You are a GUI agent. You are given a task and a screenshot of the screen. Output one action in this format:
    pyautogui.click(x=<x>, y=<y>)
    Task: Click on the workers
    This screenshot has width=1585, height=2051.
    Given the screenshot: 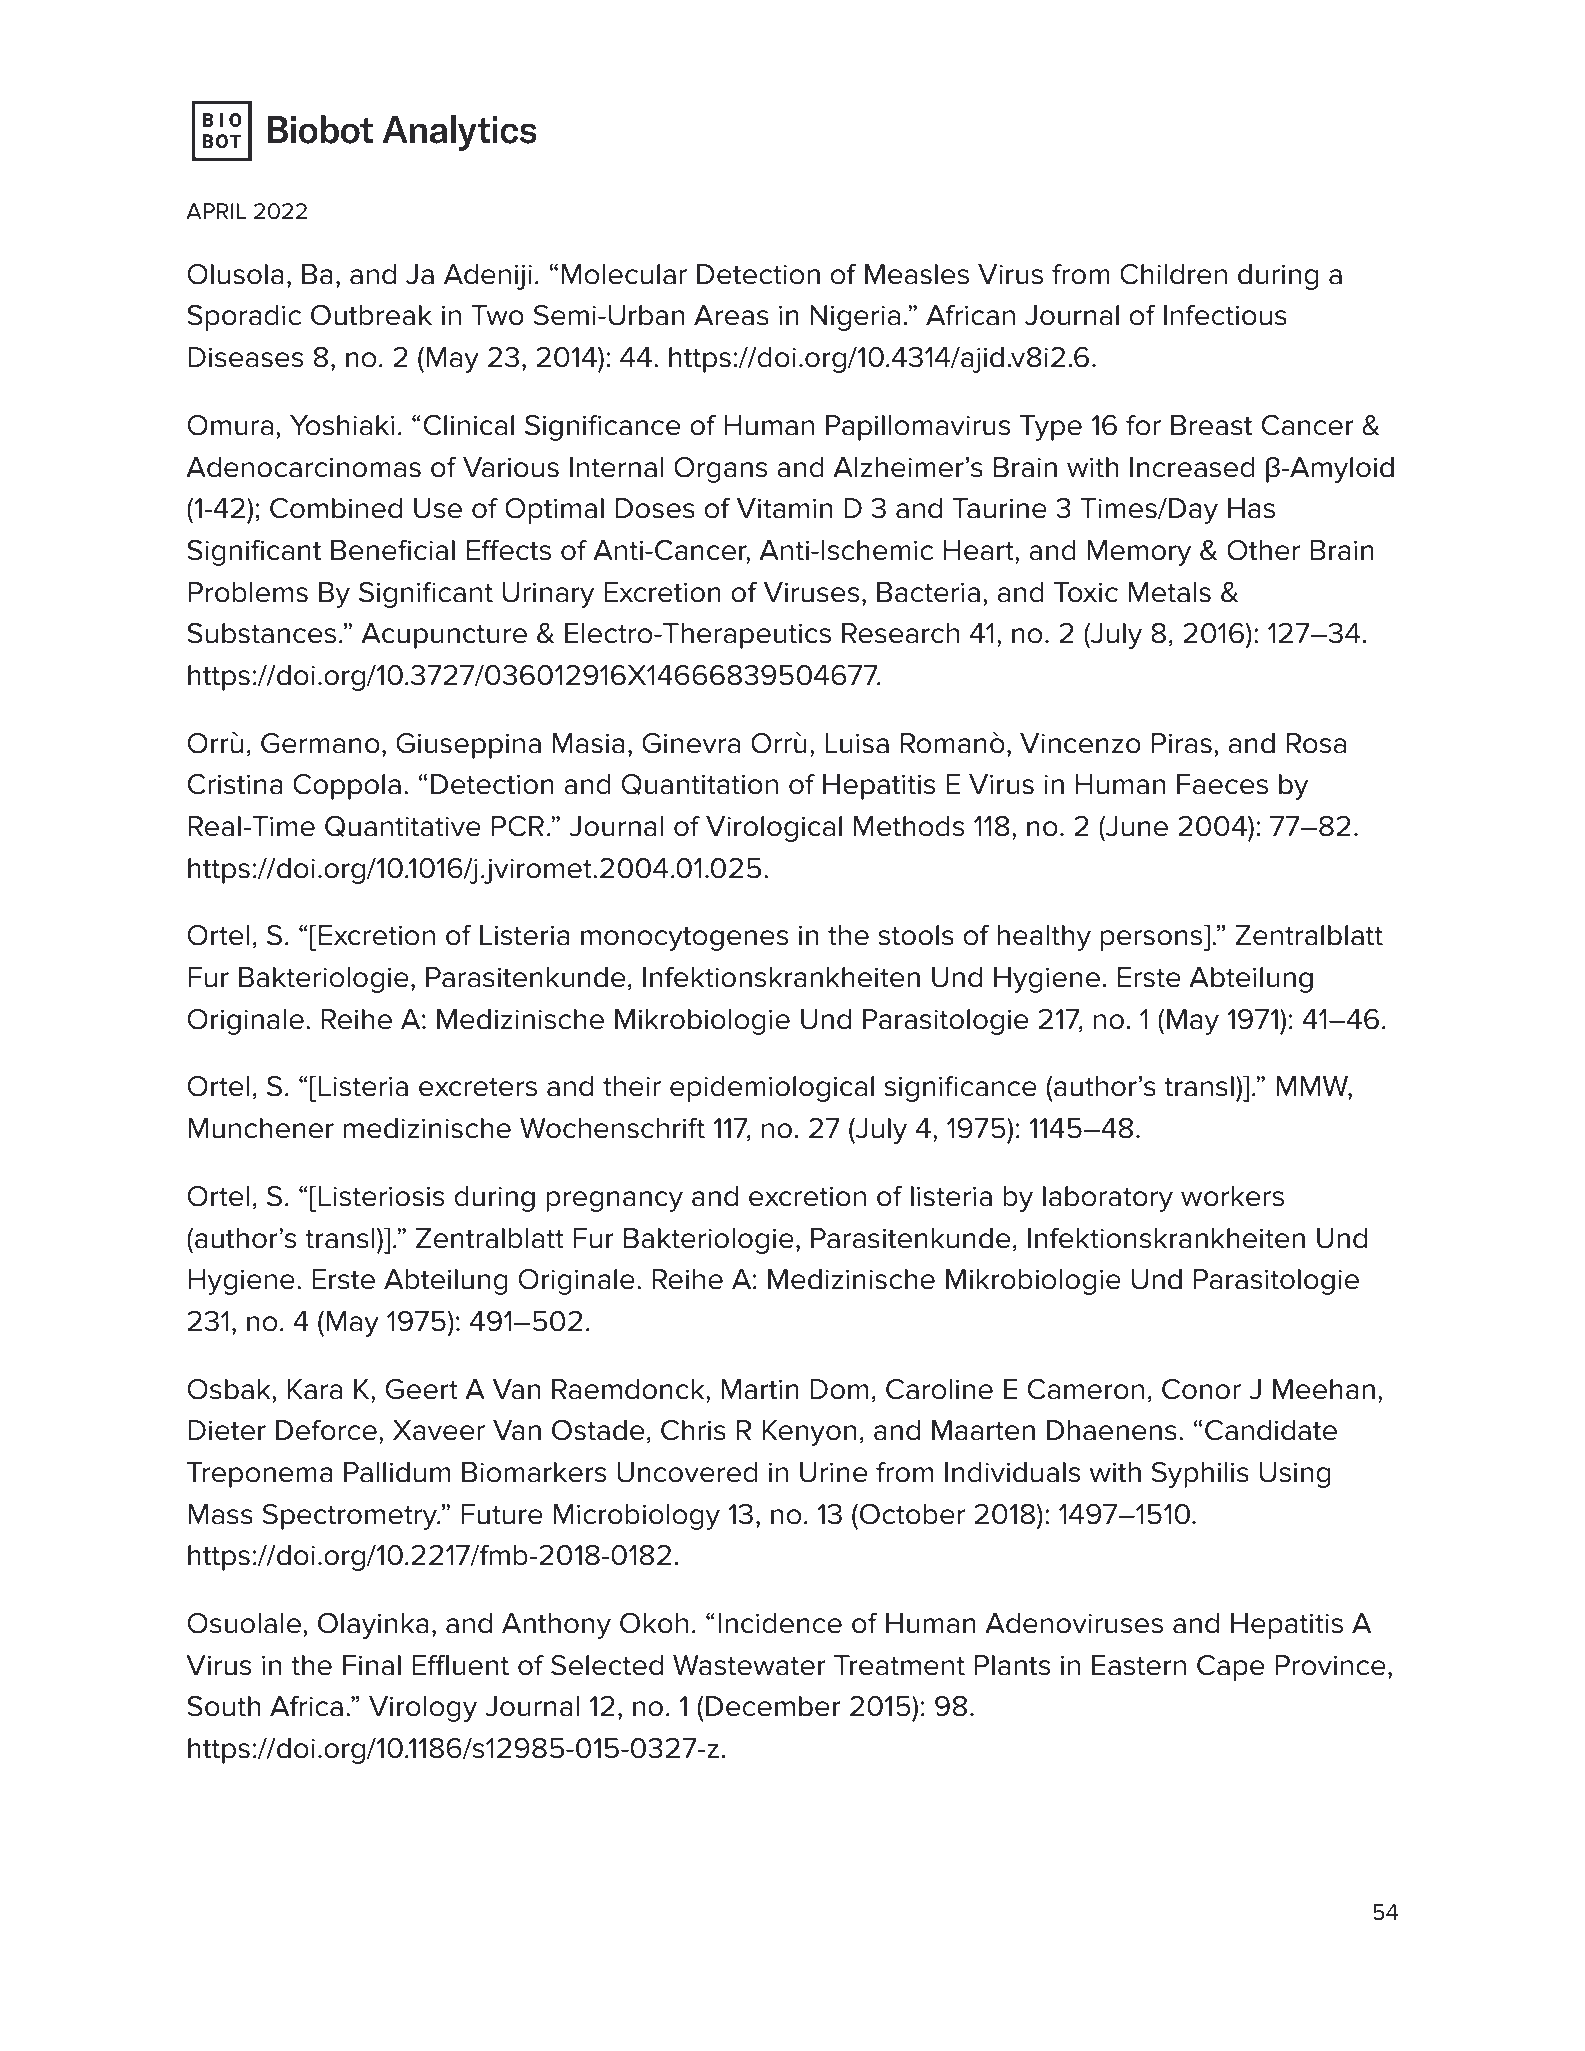 What is the action you would take?
    pyautogui.click(x=1232, y=1196)
